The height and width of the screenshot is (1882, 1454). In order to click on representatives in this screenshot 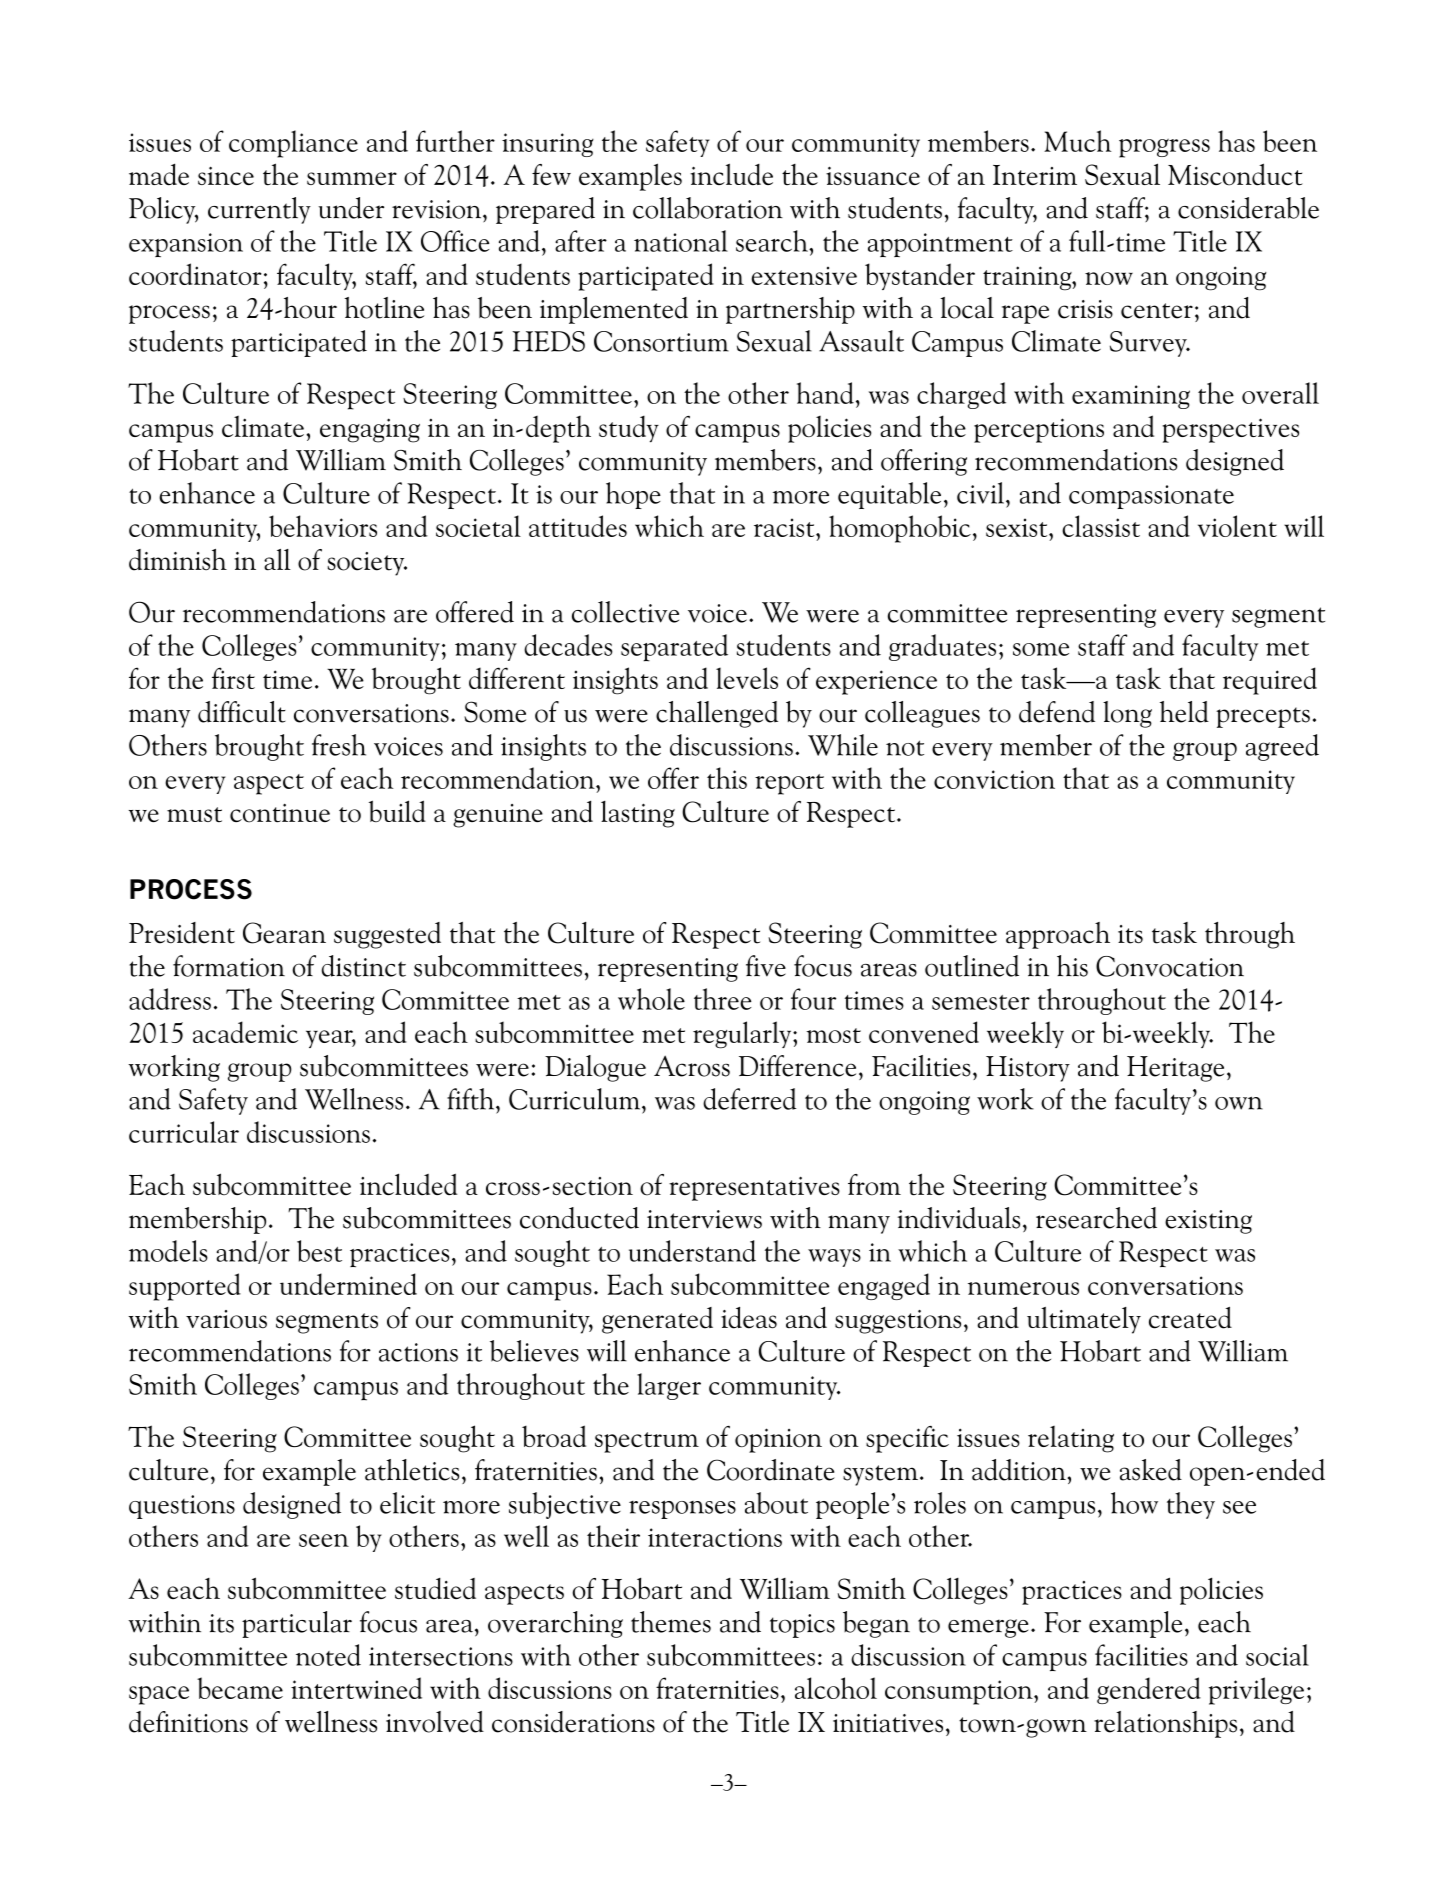, I will do `click(754, 1188)`.
